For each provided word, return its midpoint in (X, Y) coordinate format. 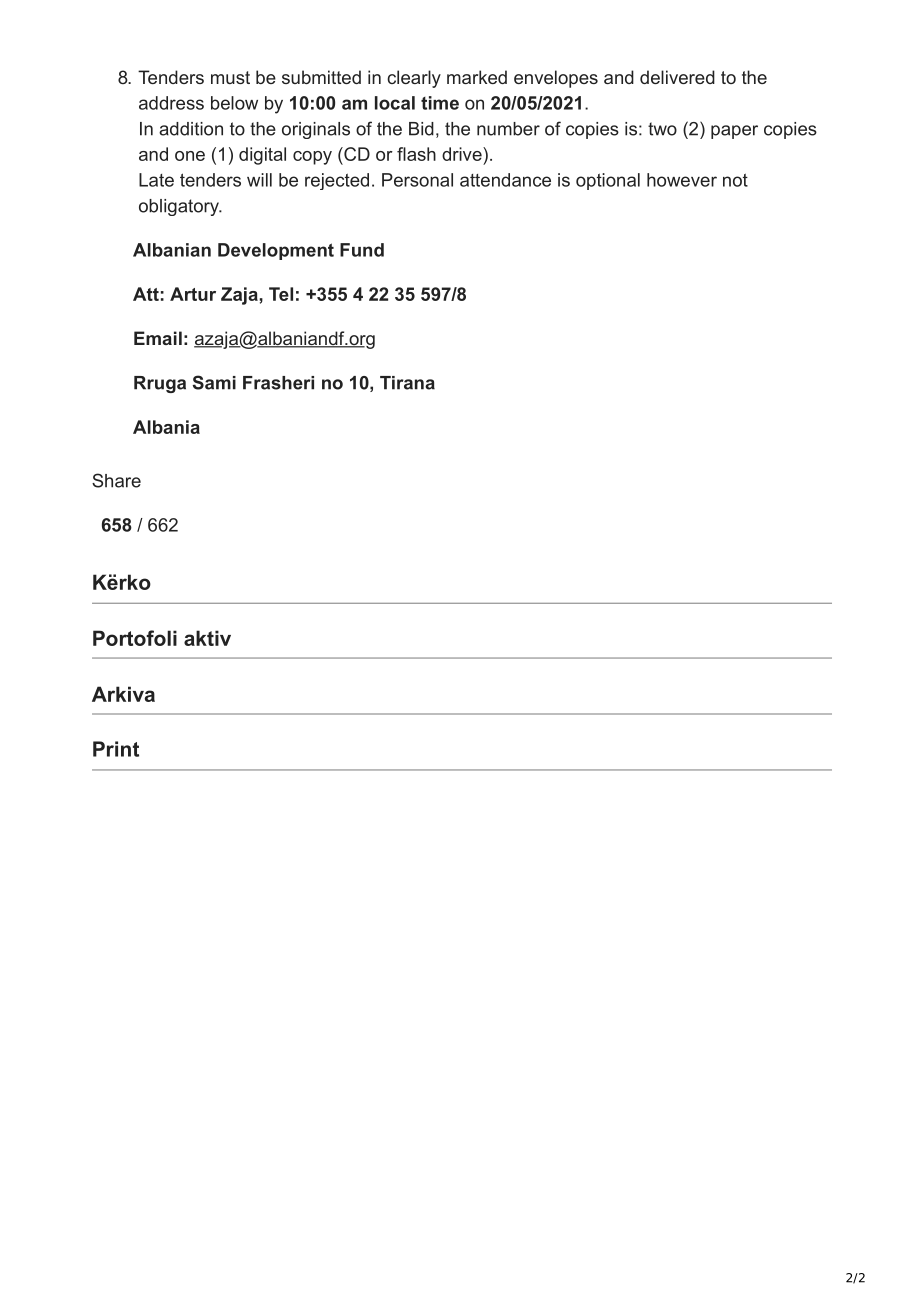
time (440, 103)
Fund (362, 250)
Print (116, 749)
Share (116, 480)
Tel (281, 294)
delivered (677, 77)
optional (608, 181)
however (682, 180)
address (171, 103)
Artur (193, 294)
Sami (214, 382)
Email (158, 338)
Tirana (407, 383)
